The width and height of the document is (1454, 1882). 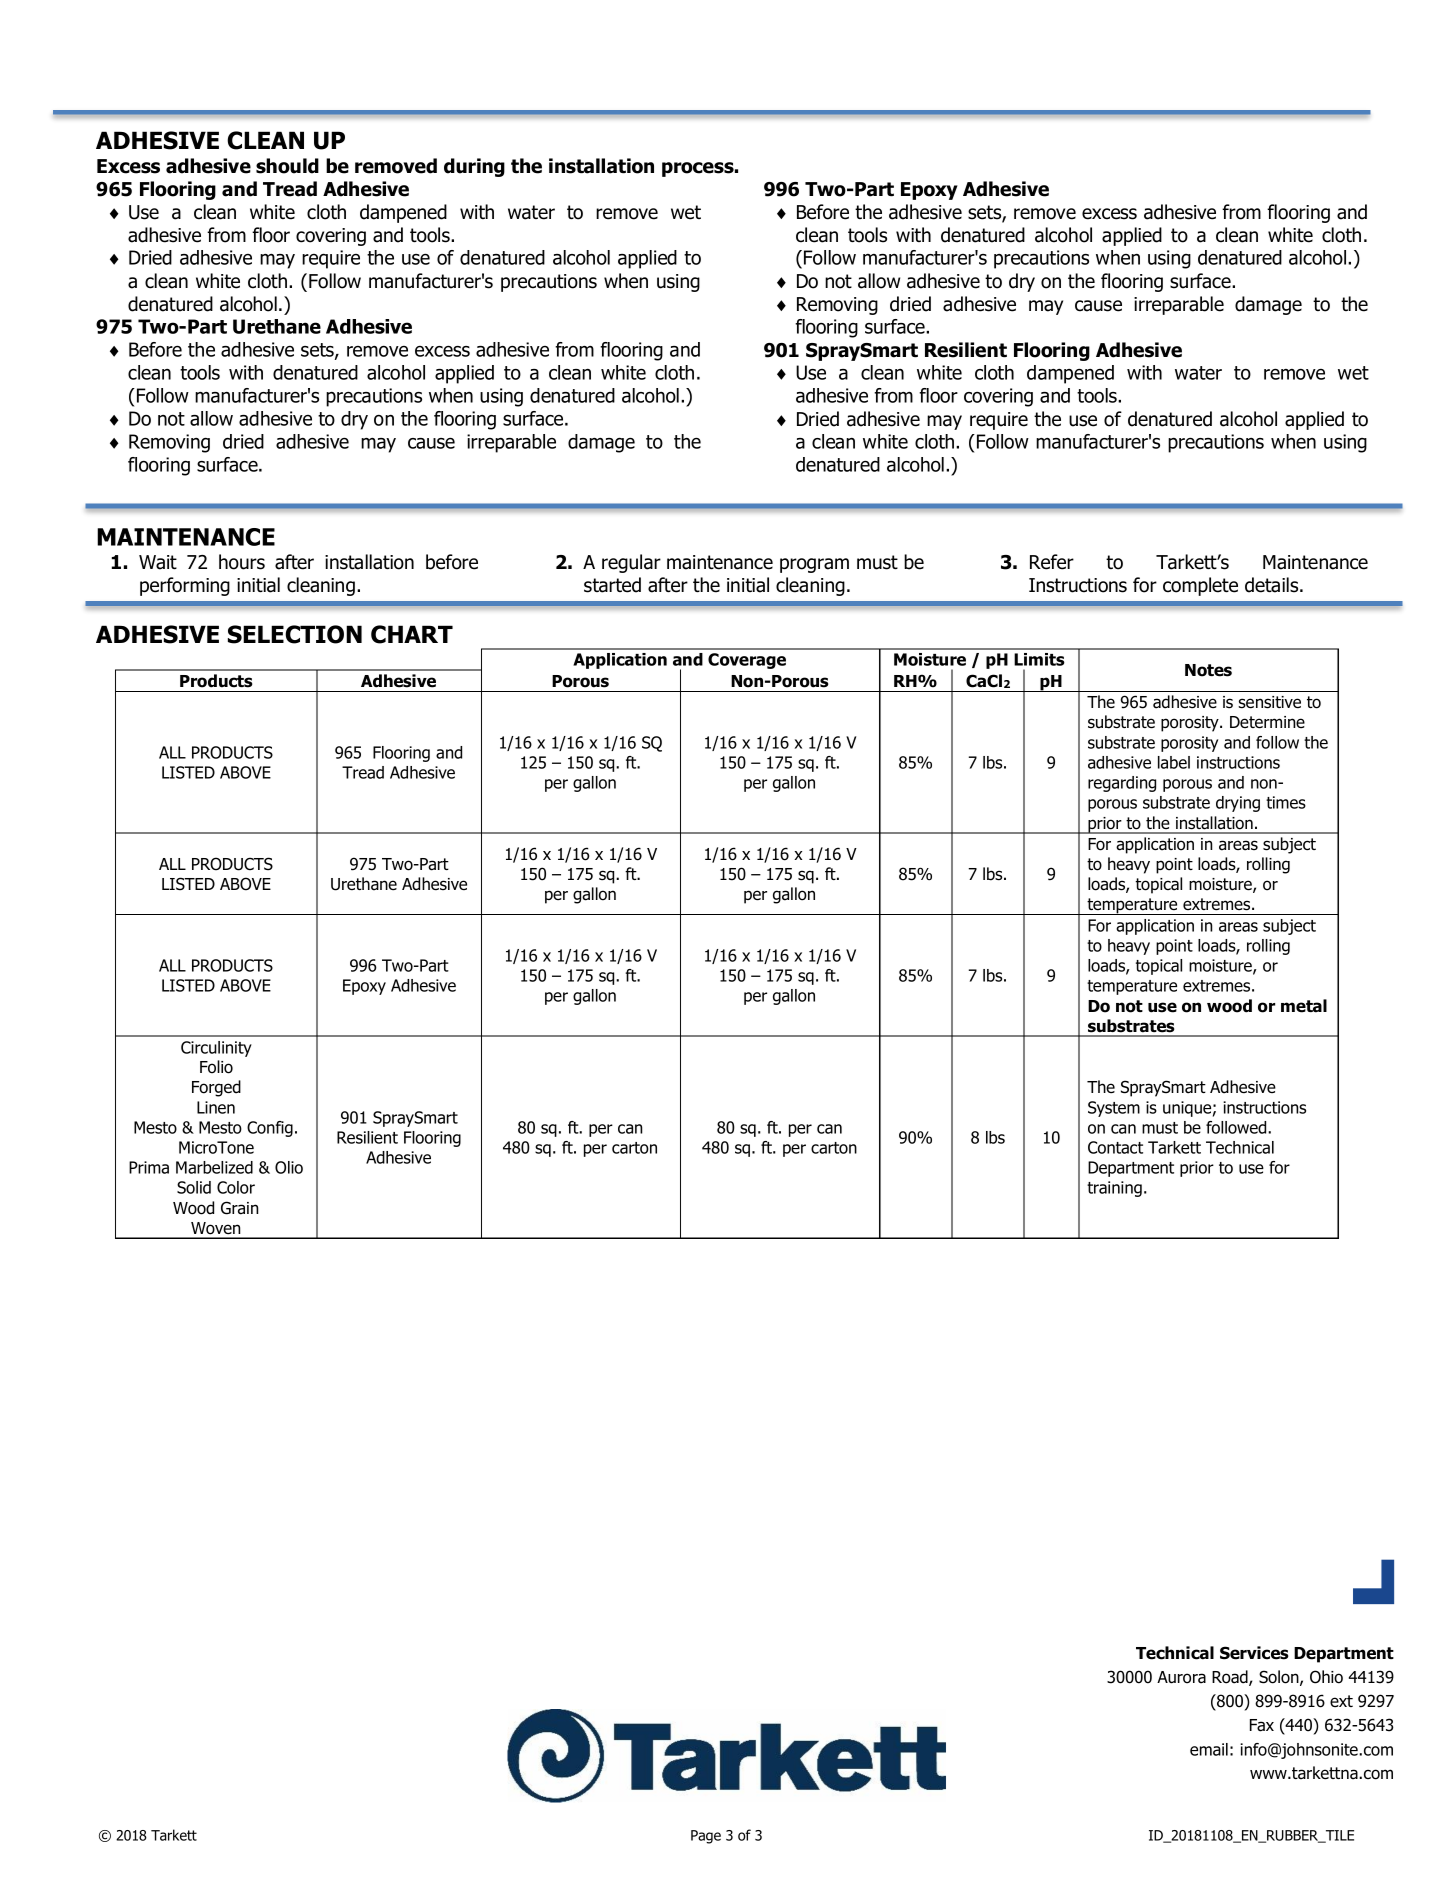 I want to click on email, so click(x=1209, y=1749).
